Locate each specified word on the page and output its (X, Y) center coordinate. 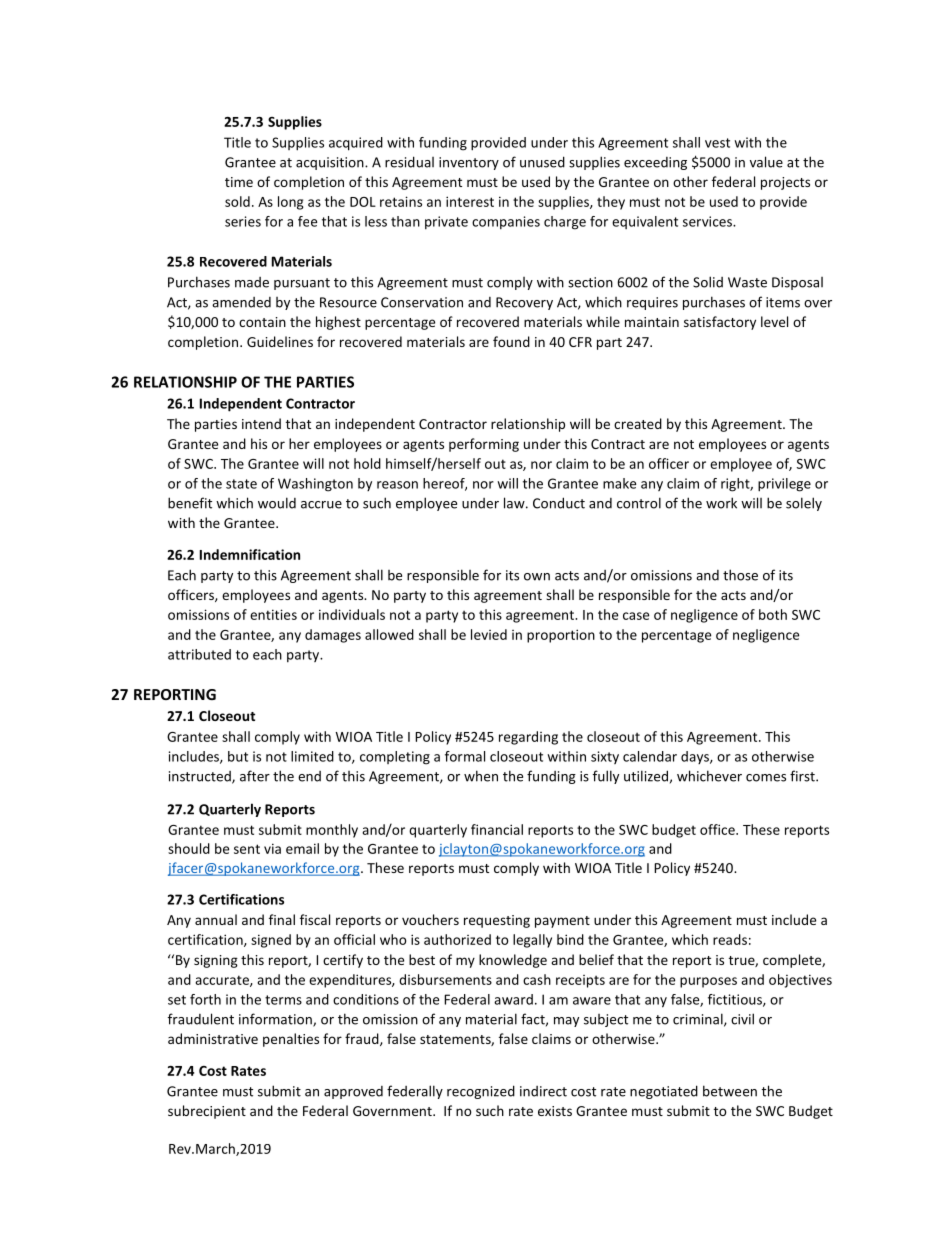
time (239, 182)
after (255, 776)
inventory (469, 163)
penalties (291, 1040)
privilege (784, 485)
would (277, 503)
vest (717, 143)
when (481, 776)
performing (484, 445)
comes (766, 778)
